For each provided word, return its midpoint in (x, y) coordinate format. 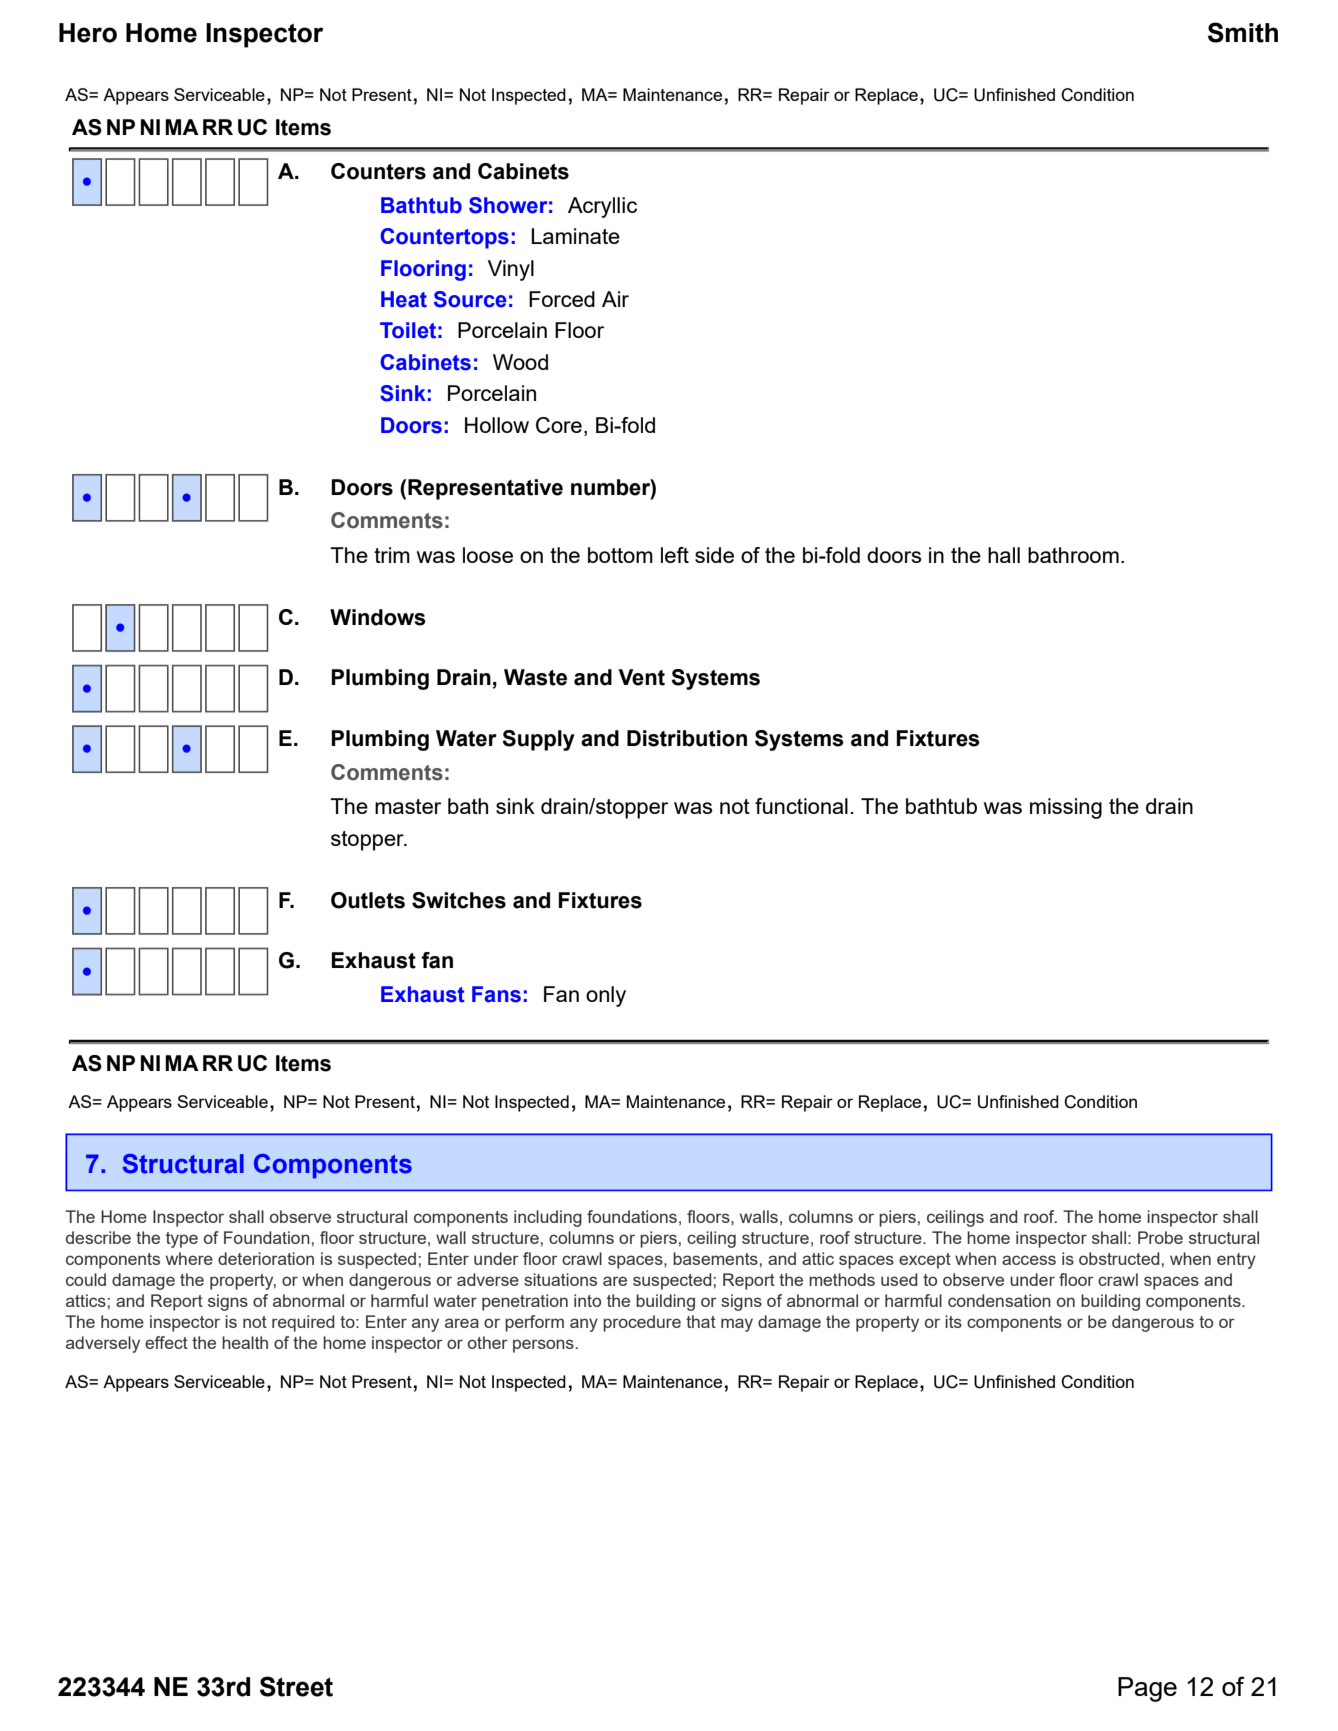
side (714, 555)
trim (392, 555)
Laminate (575, 236)
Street (296, 1686)
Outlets (368, 900)
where (189, 1258)
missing (1066, 808)
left (675, 555)
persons (543, 1346)
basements (715, 1258)
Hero (88, 33)
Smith (1243, 32)
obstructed (1119, 1258)
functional (801, 806)
